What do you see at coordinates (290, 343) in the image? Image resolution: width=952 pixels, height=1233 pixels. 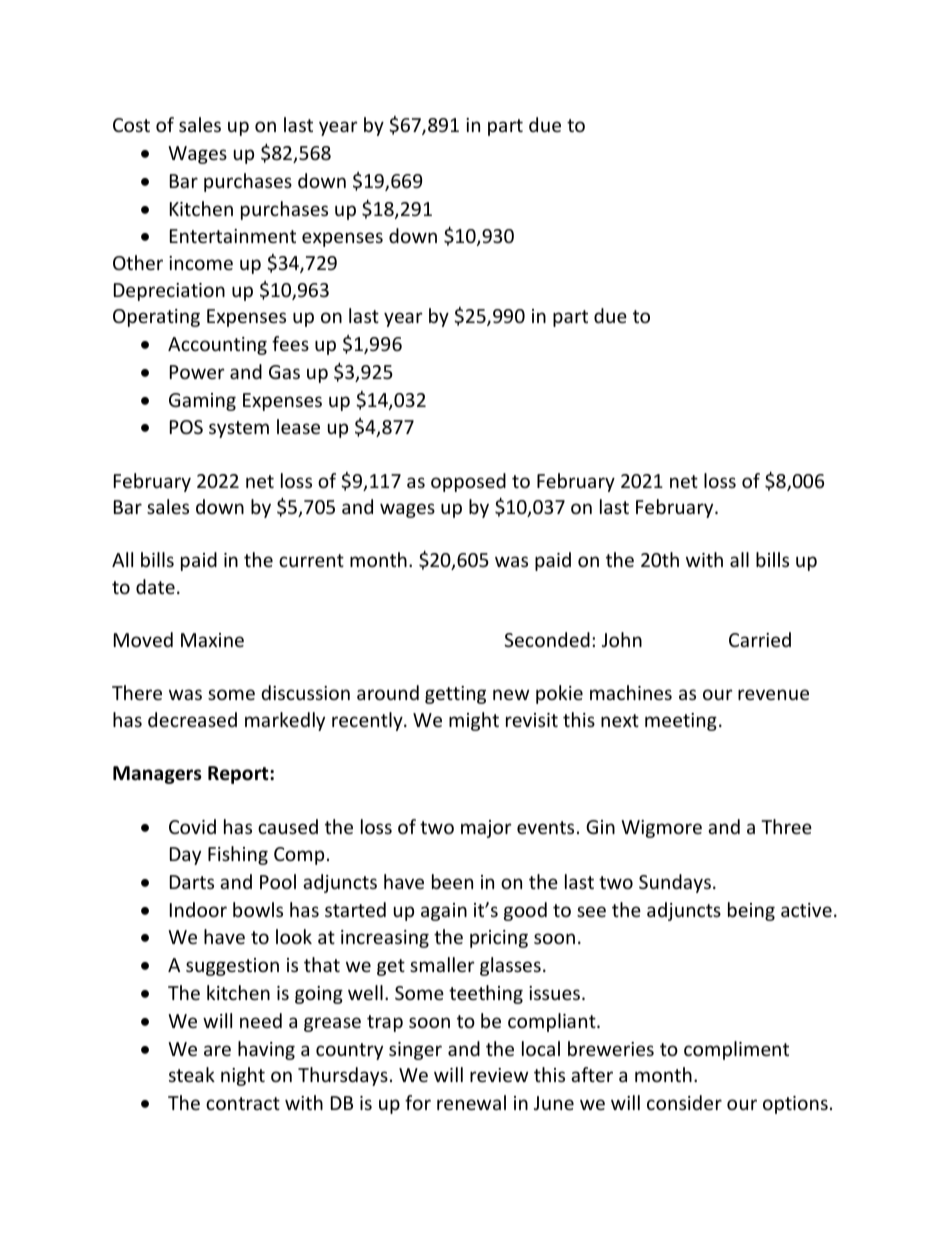 I see `fees` at bounding box center [290, 343].
